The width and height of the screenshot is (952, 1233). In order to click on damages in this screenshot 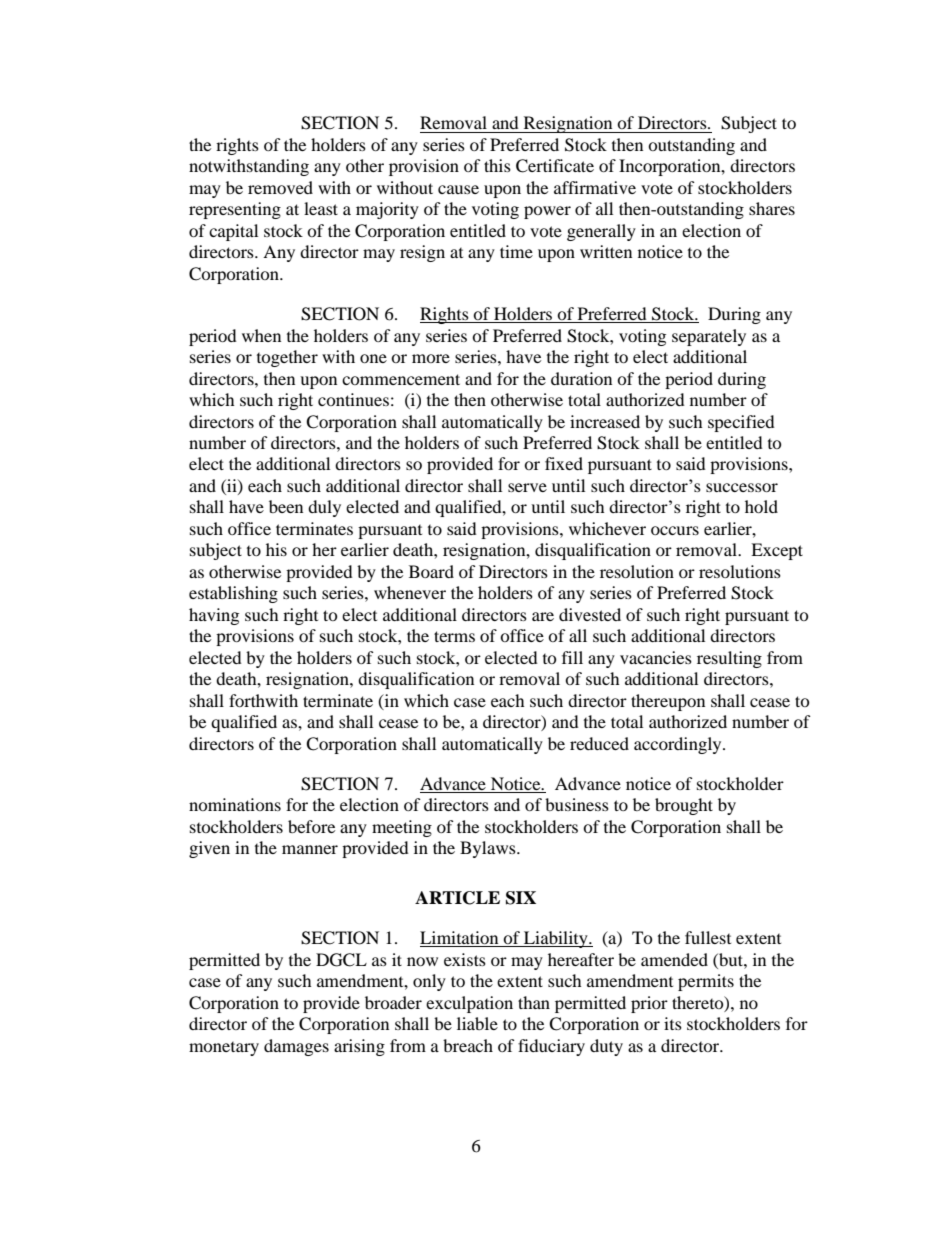, I will do `click(296, 1047)`.
